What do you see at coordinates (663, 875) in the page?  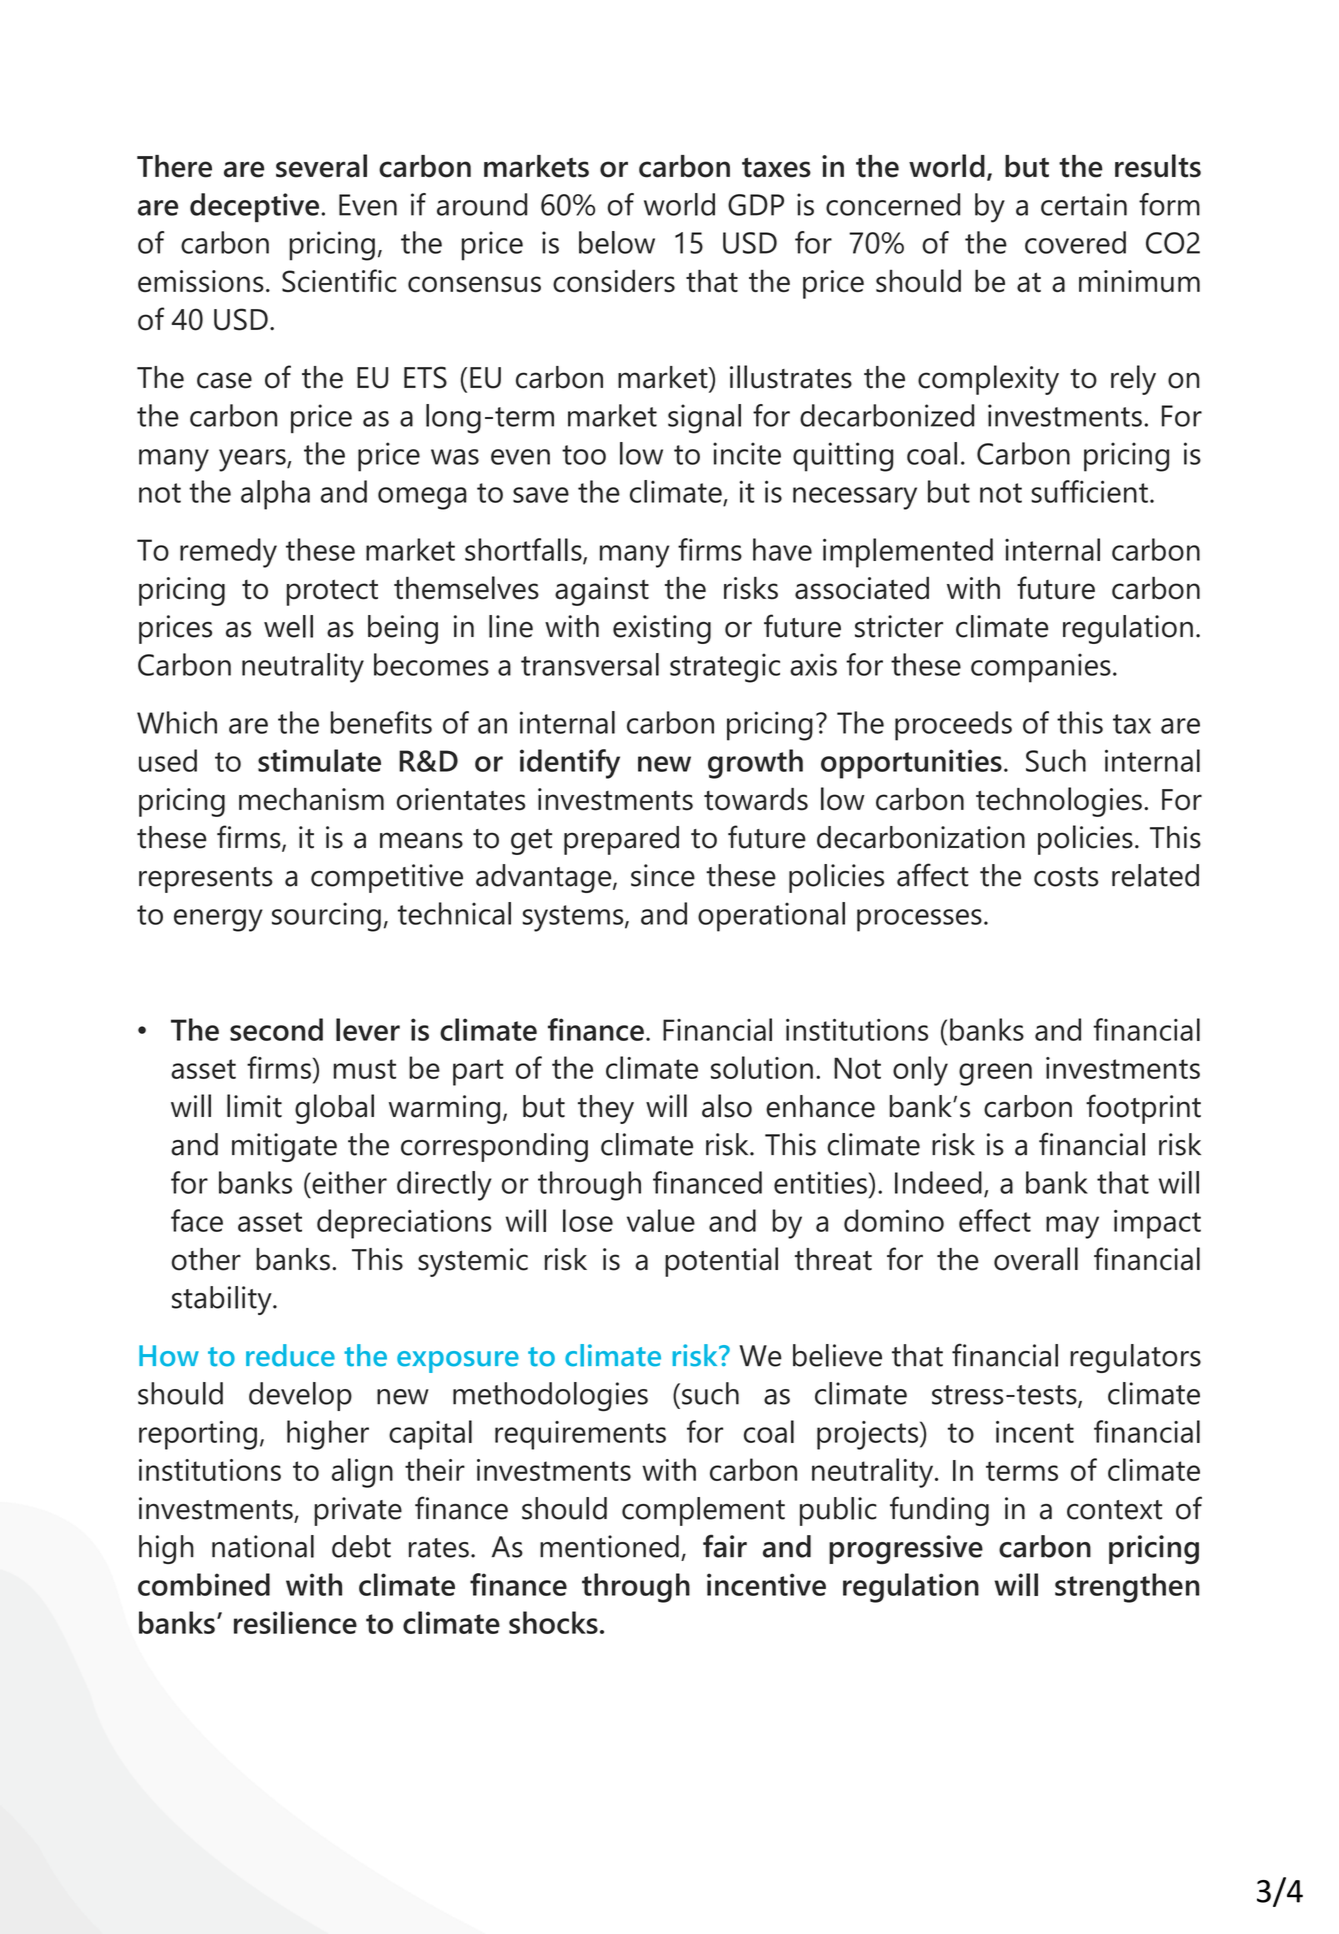 I see `since` at bounding box center [663, 875].
